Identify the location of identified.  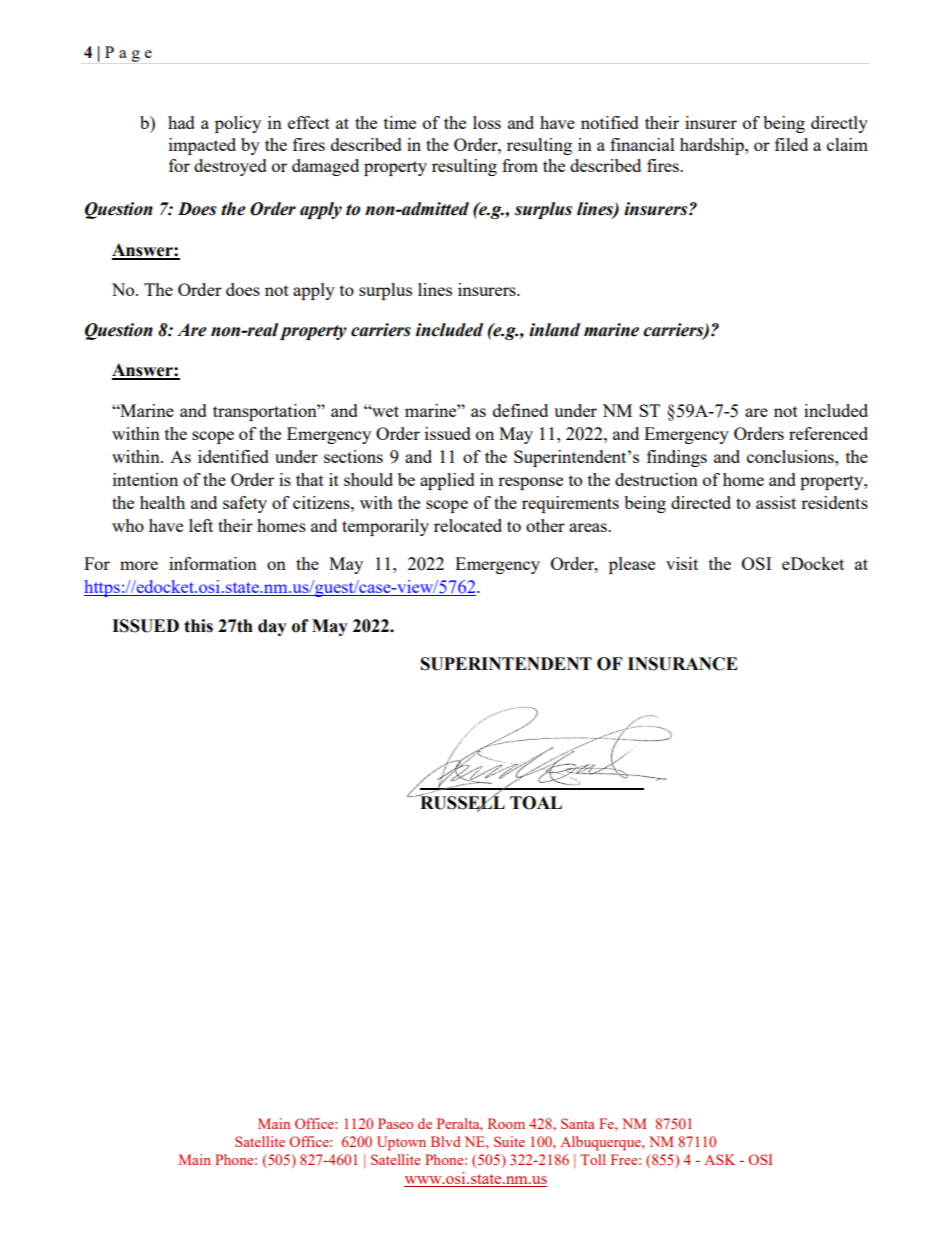
(233, 456).
